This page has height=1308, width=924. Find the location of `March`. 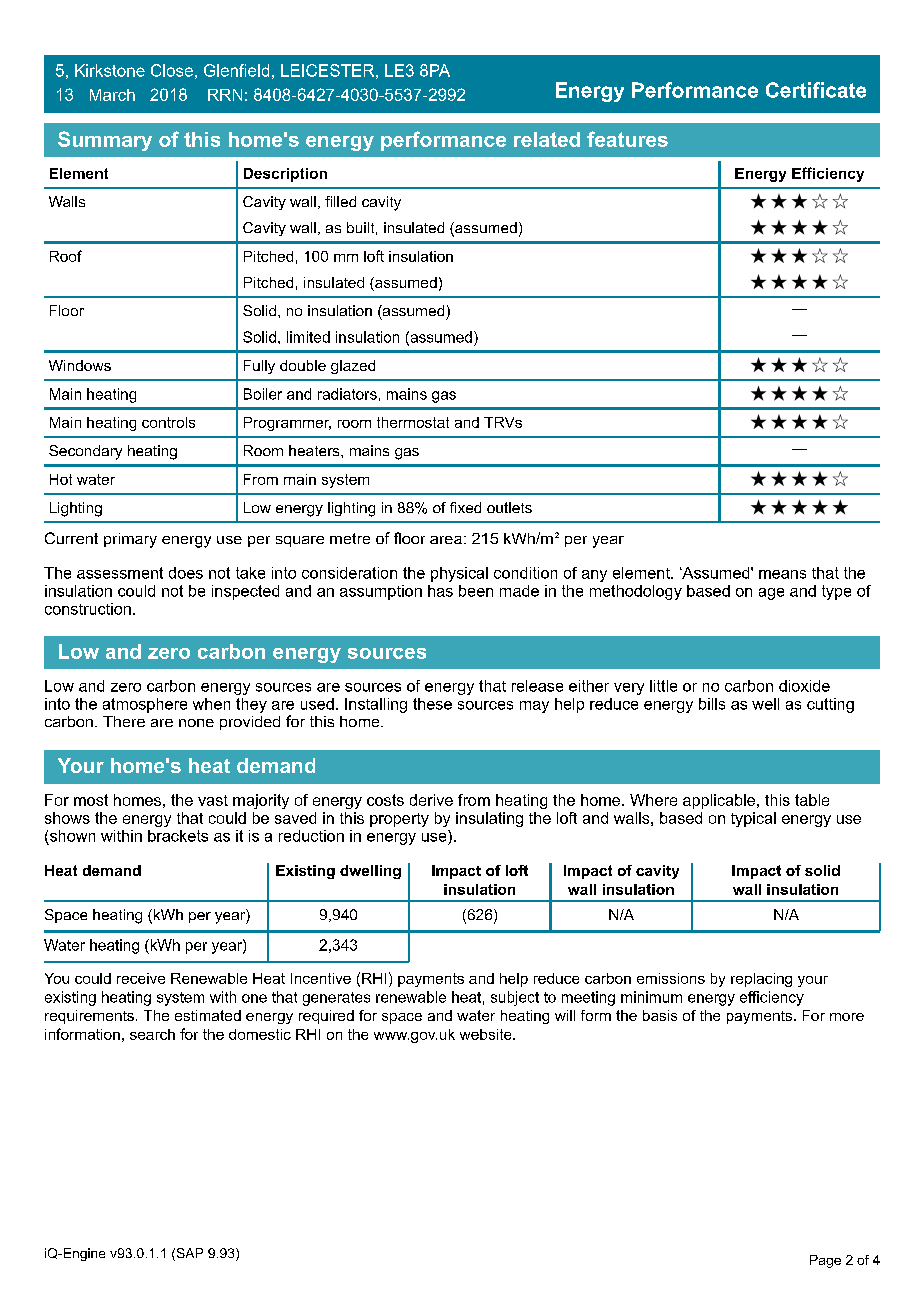

March is located at coordinates (112, 95).
